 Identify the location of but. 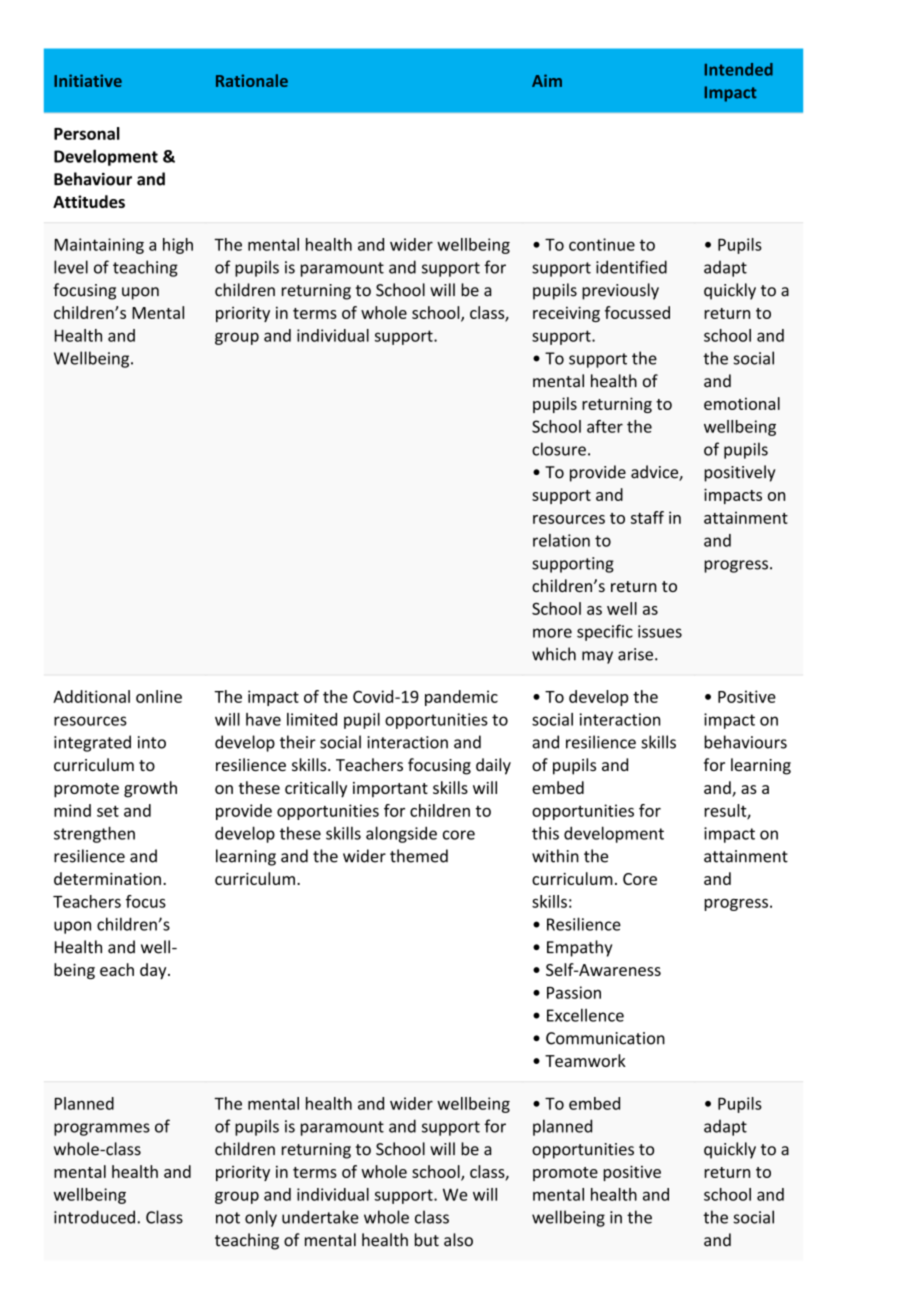
(427, 1240).
